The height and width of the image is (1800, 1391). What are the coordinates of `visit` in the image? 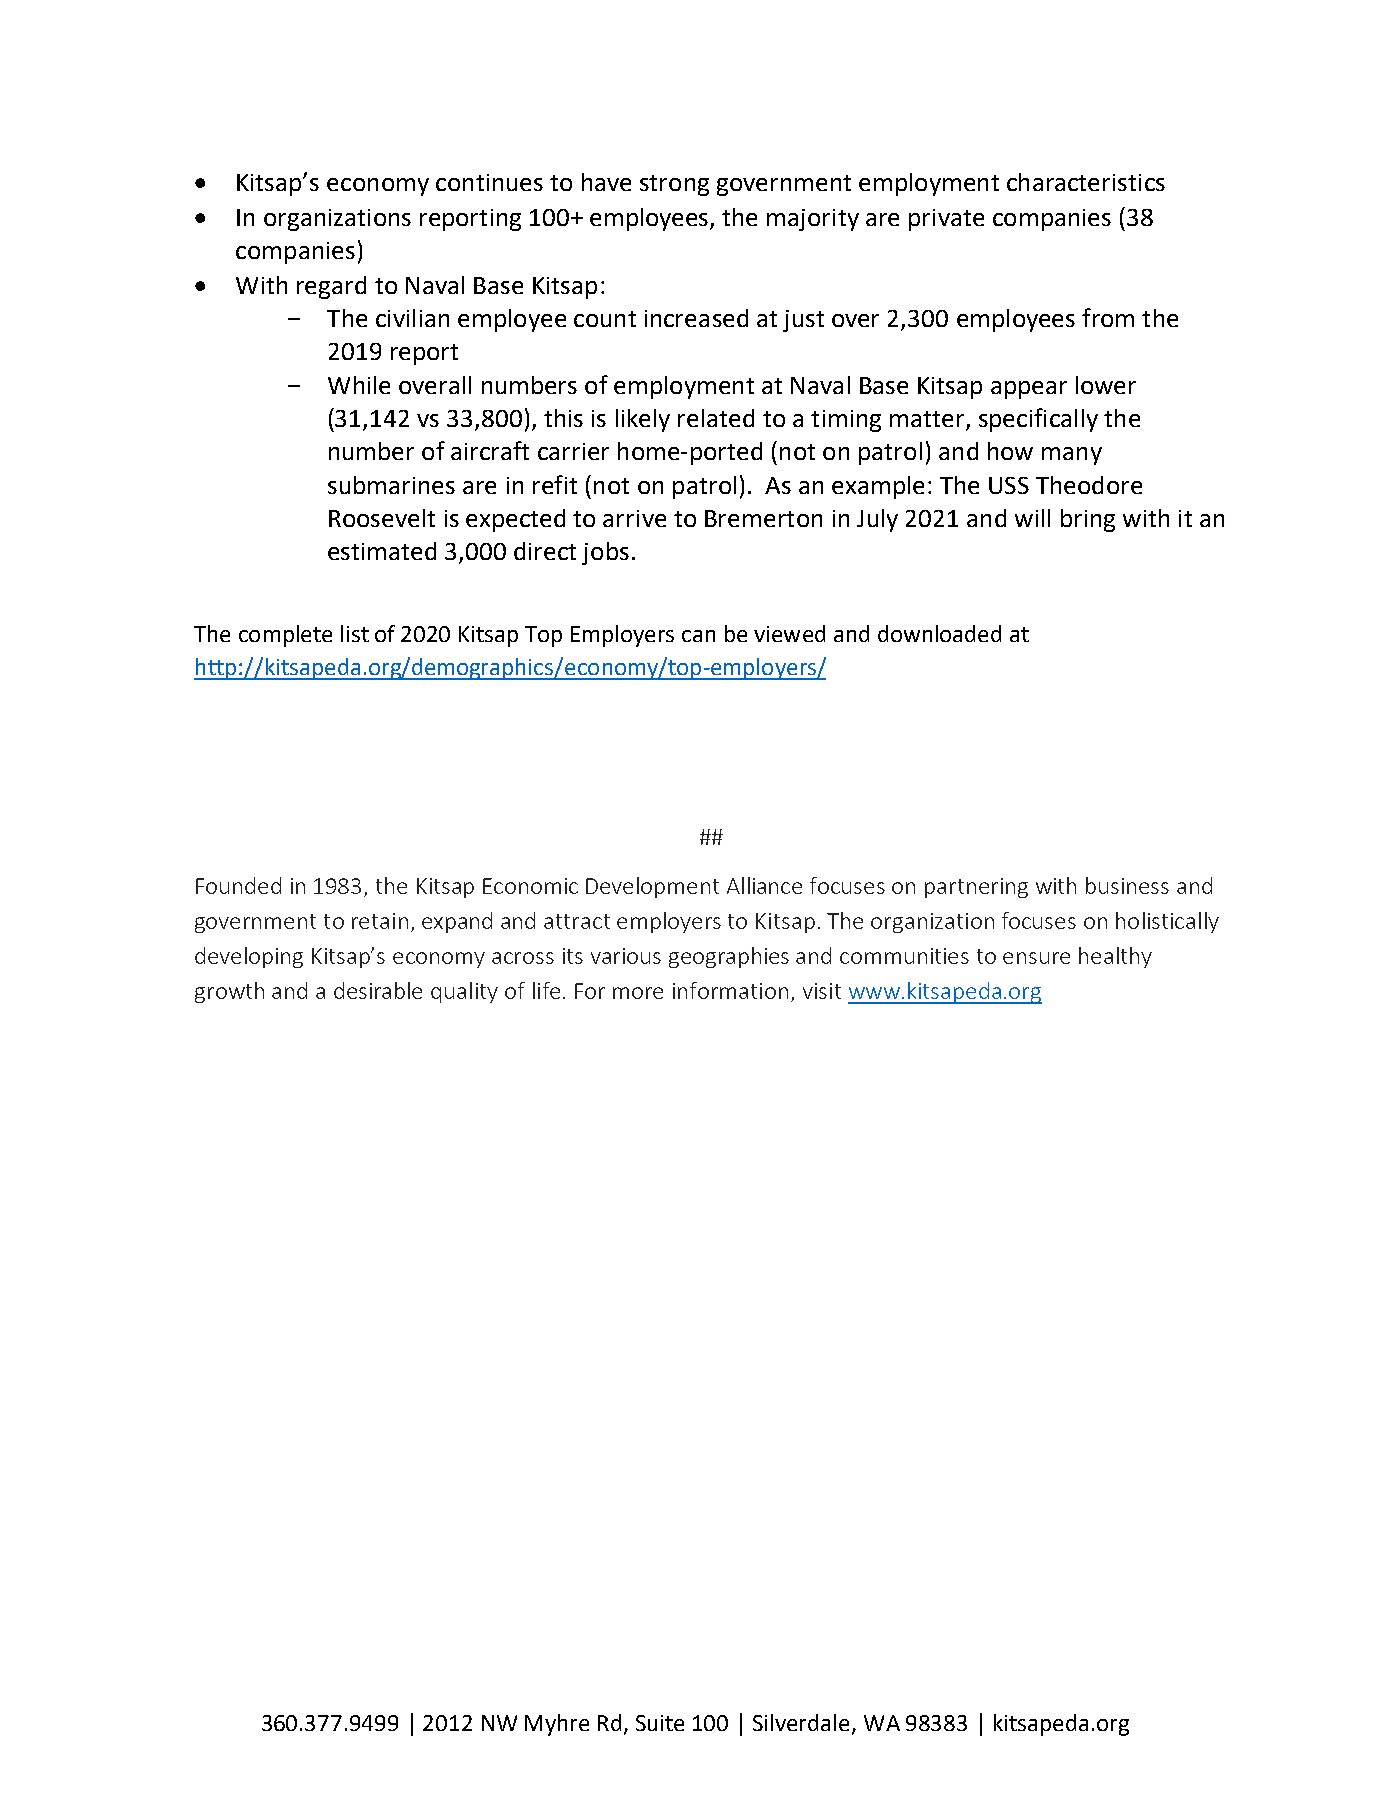 It's located at (822, 991).
